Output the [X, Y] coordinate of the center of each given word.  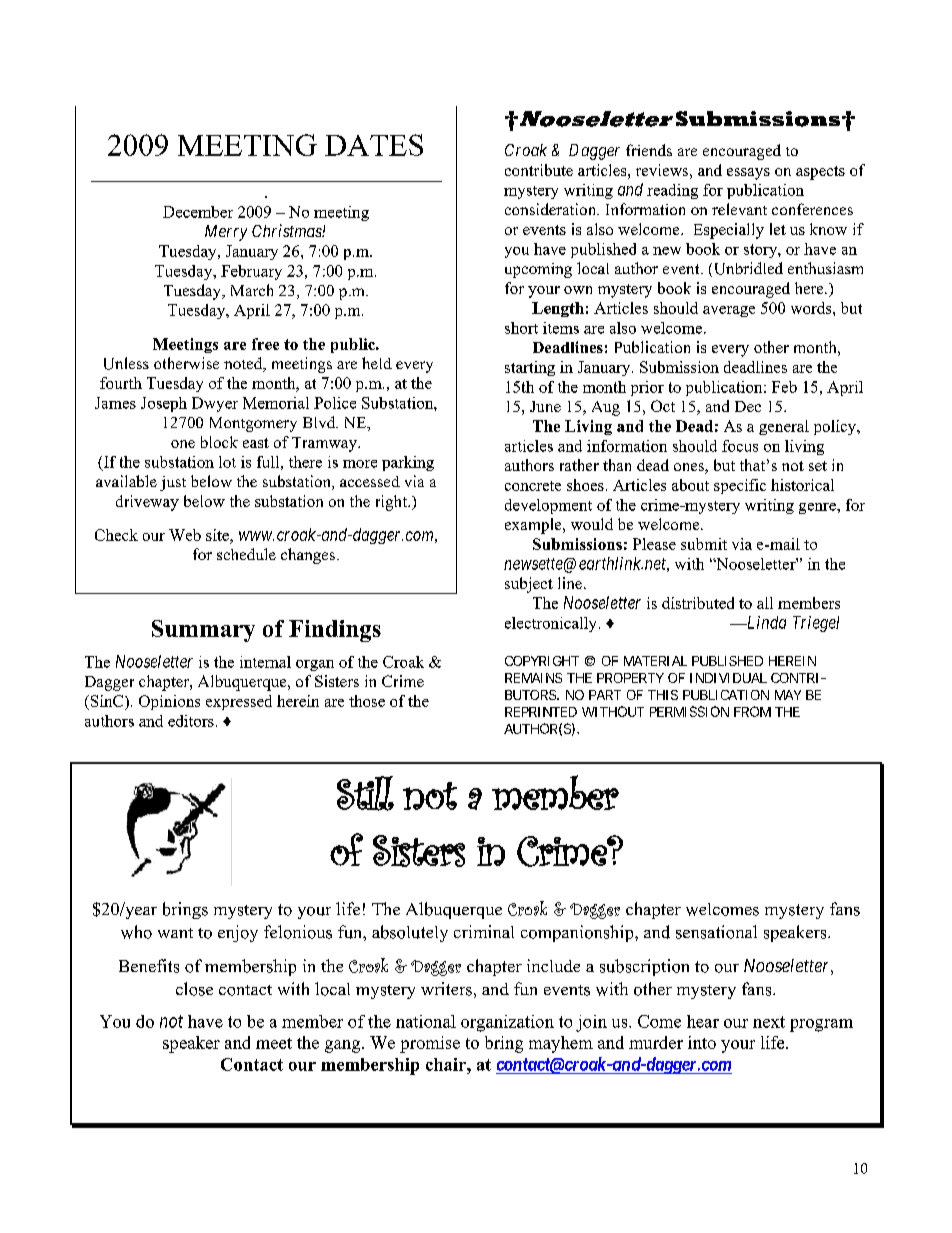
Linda [765, 622]
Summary [203, 631]
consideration [552, 209]
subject [529, 585]
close [194, 989]
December [198, 212]
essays [748, 174]
